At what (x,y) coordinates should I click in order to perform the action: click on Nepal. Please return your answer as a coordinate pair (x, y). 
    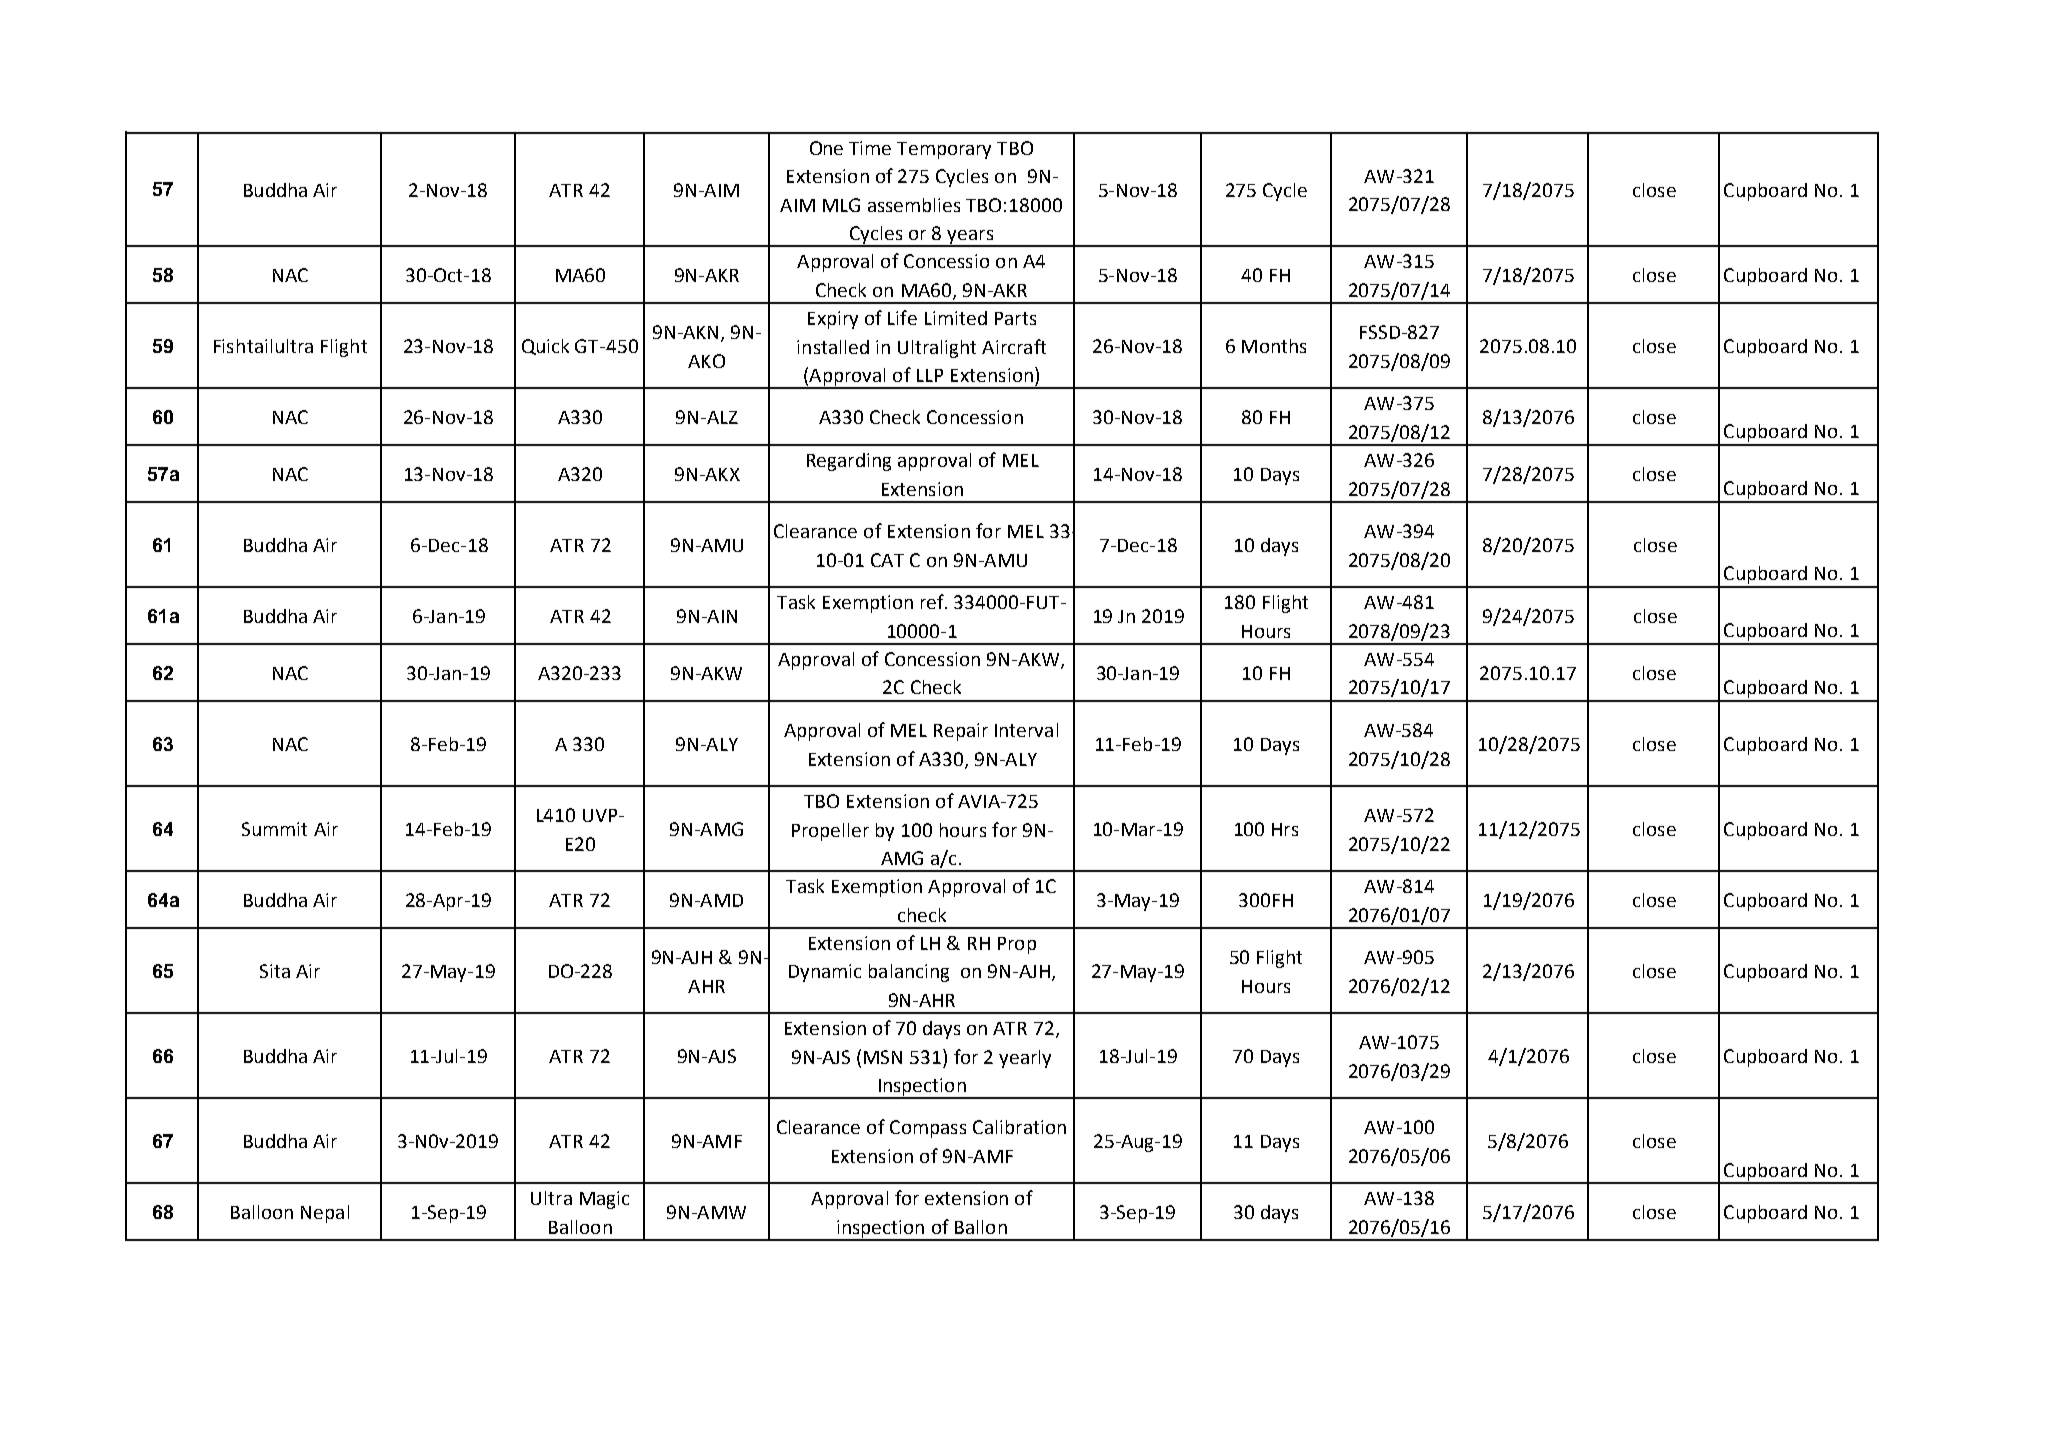
    Looking at the image, I should click on (325, 1214).
